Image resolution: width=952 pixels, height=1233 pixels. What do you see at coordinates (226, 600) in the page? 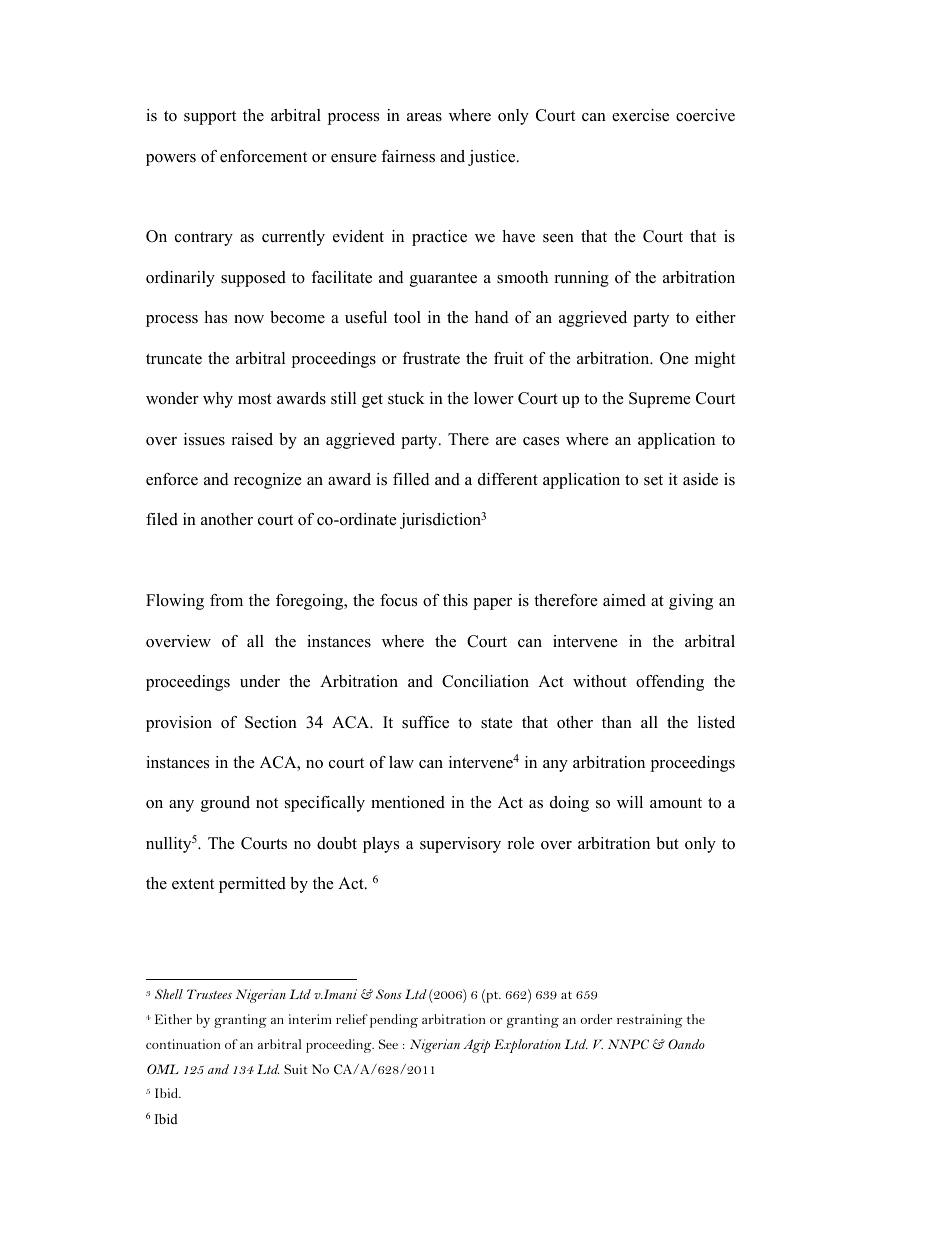
I see `from` at bounding box center [226, 600].
